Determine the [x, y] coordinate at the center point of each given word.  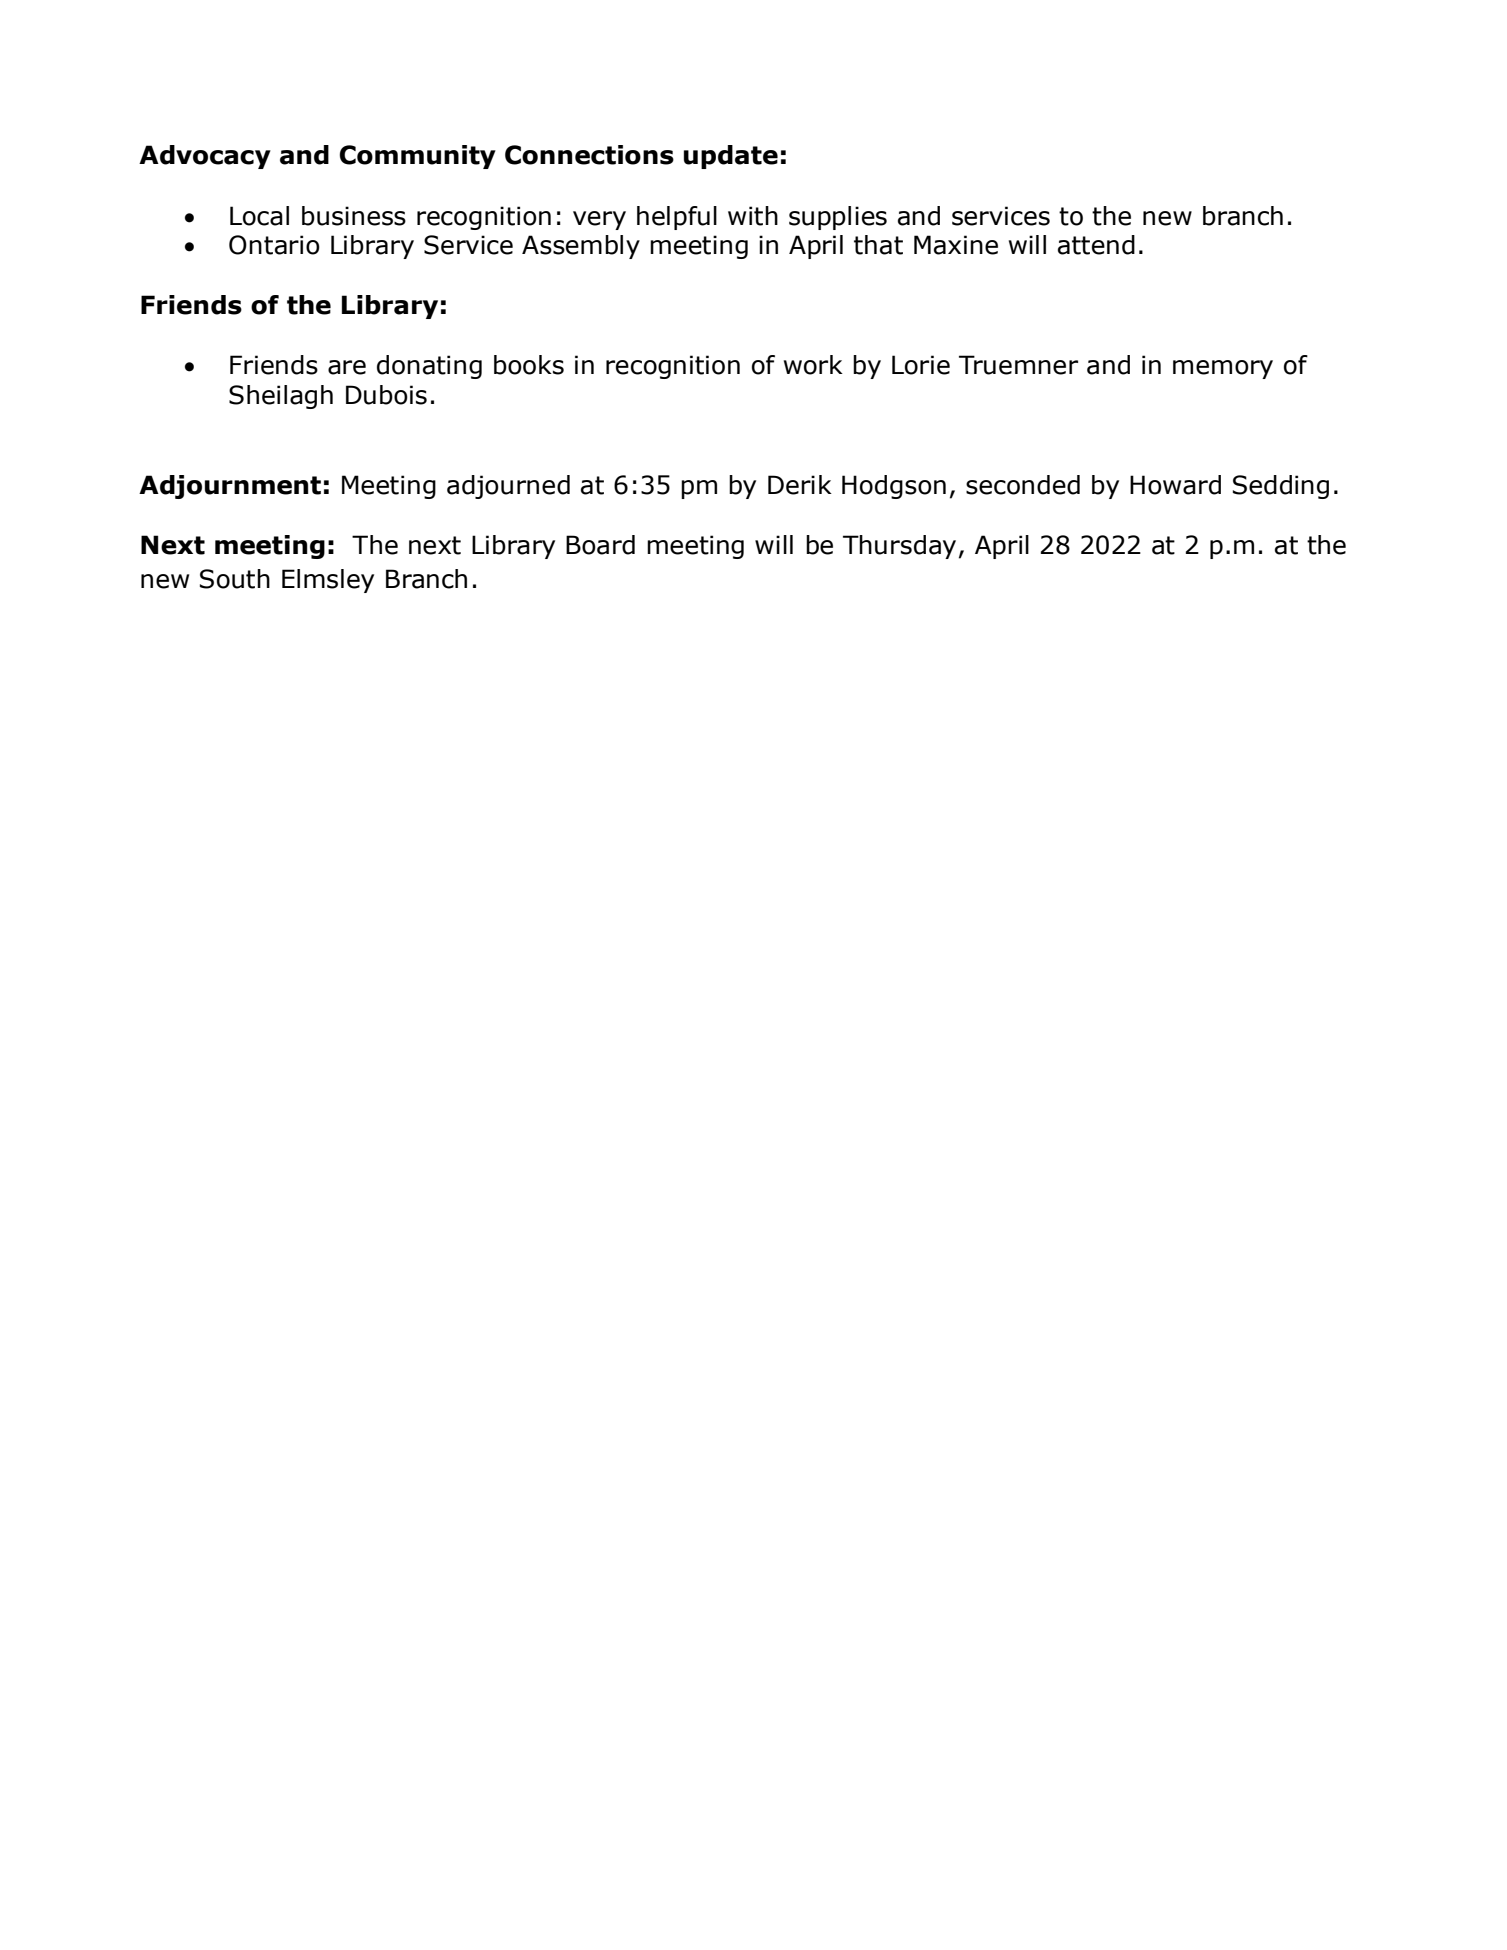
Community [417, 157]
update [731, 157]
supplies [838, 218]
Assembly [581, 247]
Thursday [899, 547]
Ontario [274, 245]
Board [600, 545]
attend [1096, 245]
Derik [800, 485]
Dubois [386, 395]
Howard [1175, 485]
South [235, 579]
